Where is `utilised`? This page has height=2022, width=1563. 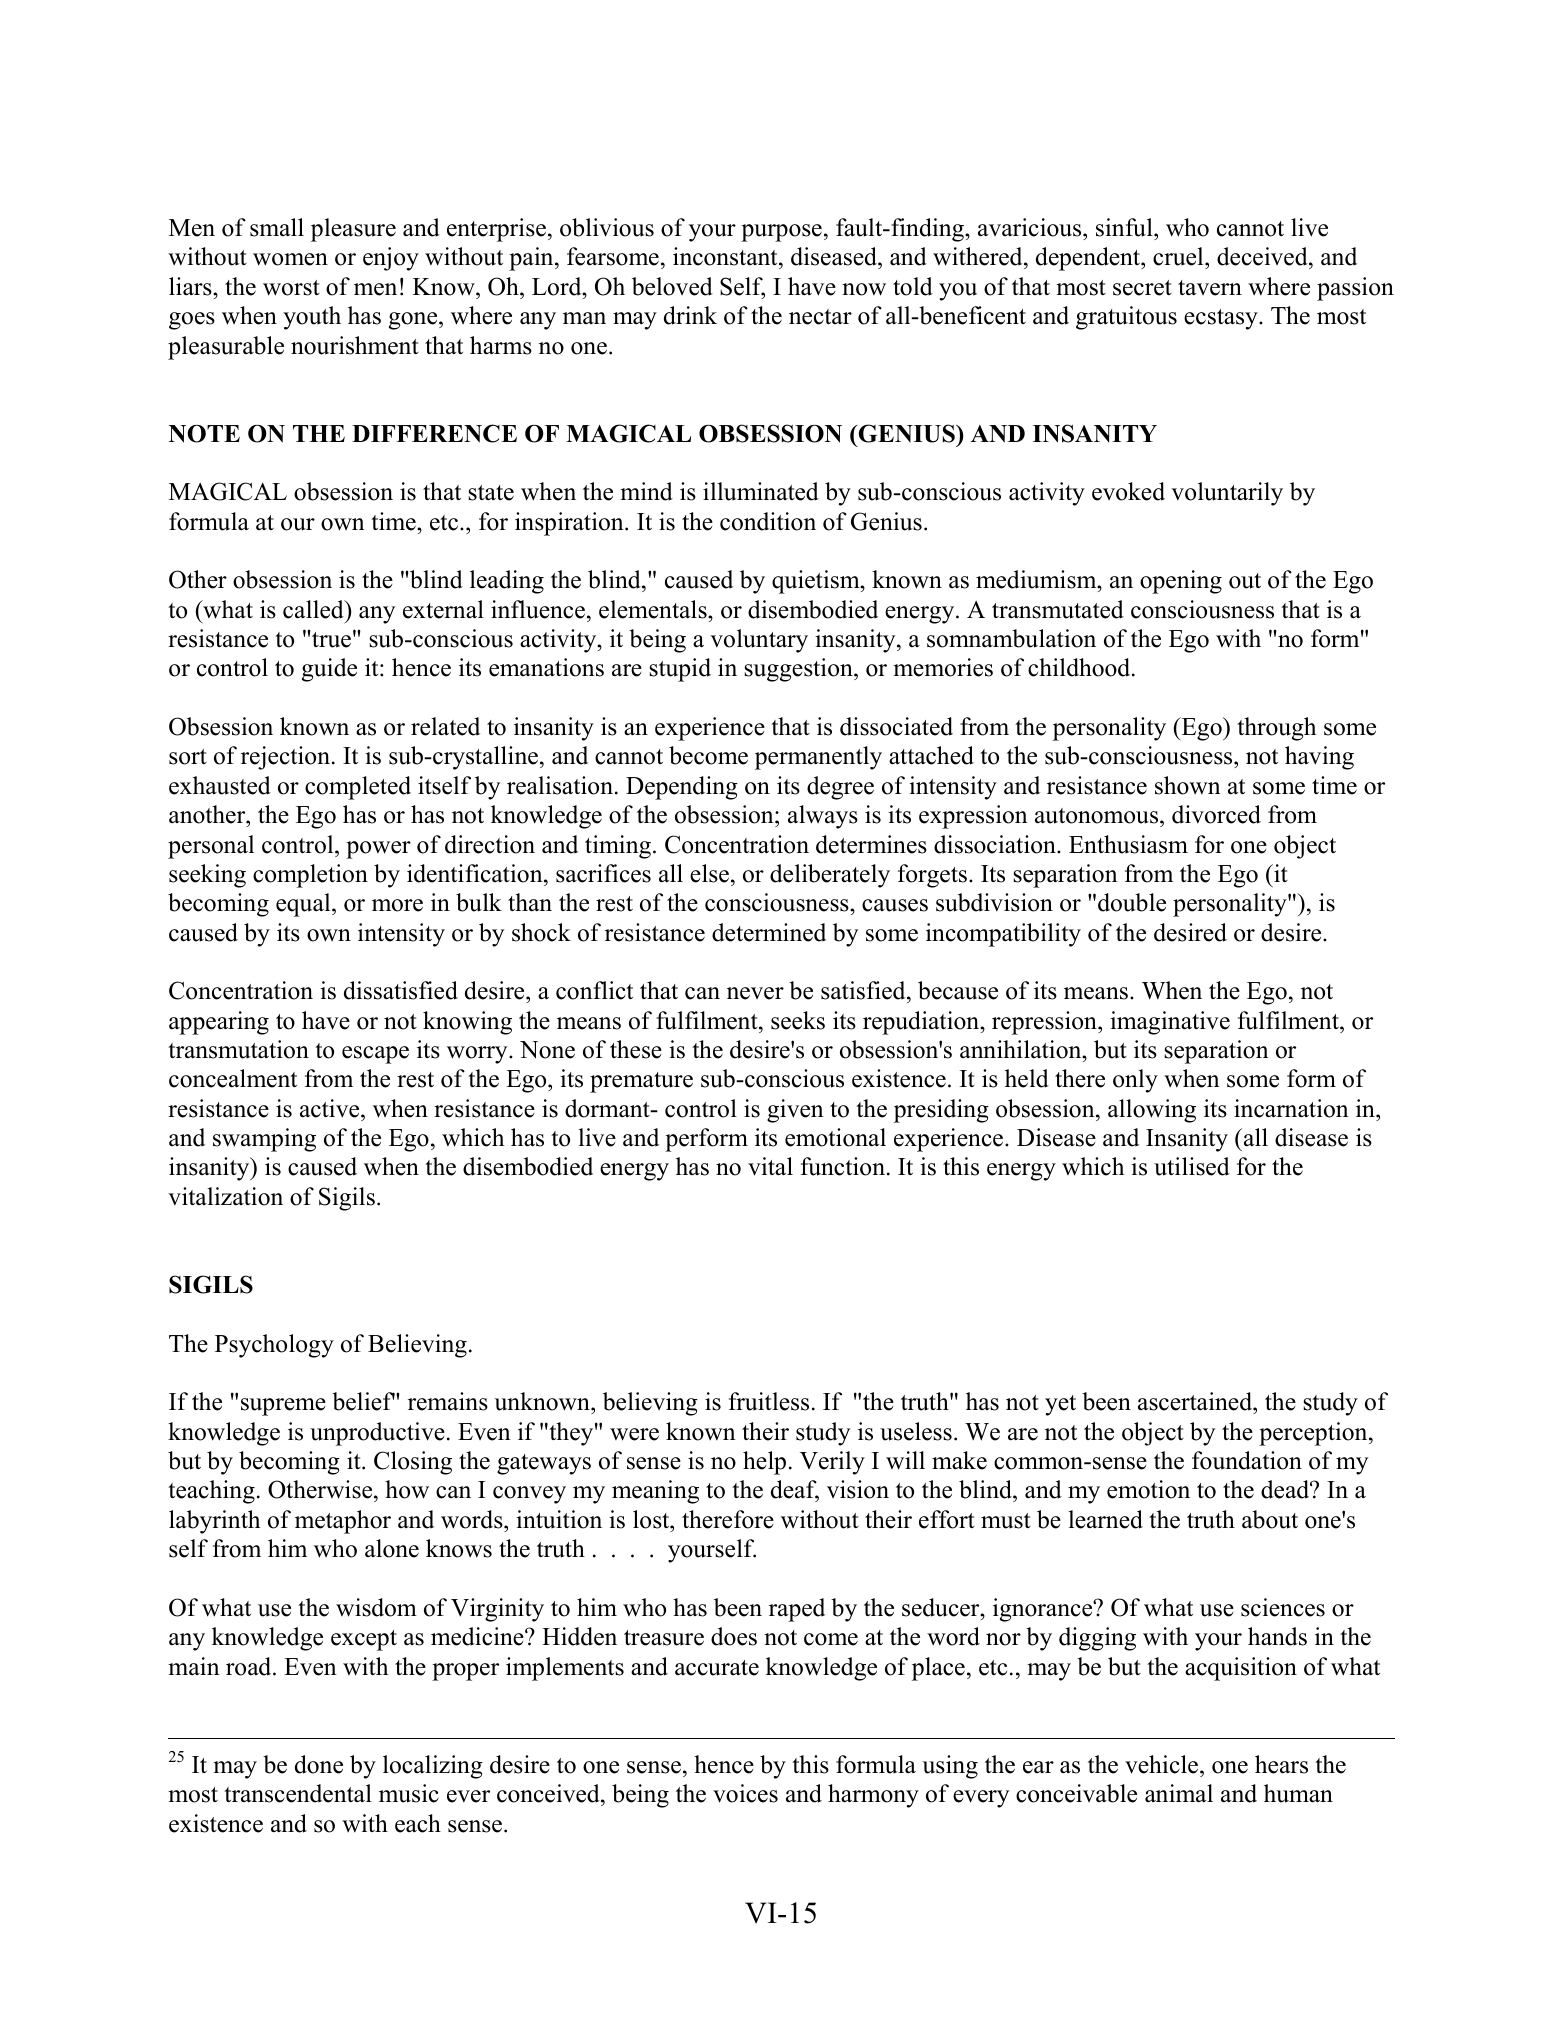 utilised is located at coordinates (1192, 1166).
